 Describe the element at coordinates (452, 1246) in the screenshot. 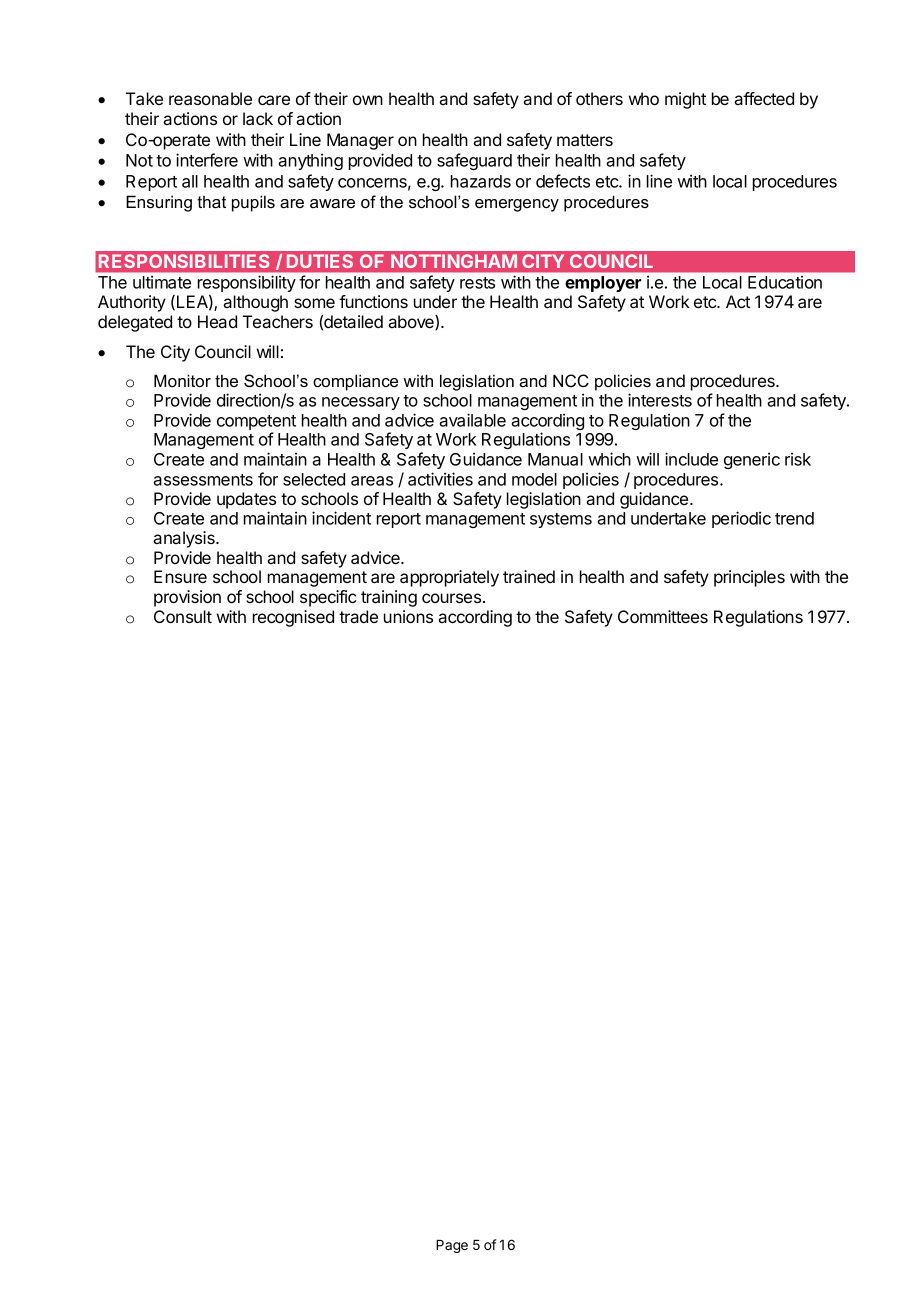

I see `Page` at that location.
